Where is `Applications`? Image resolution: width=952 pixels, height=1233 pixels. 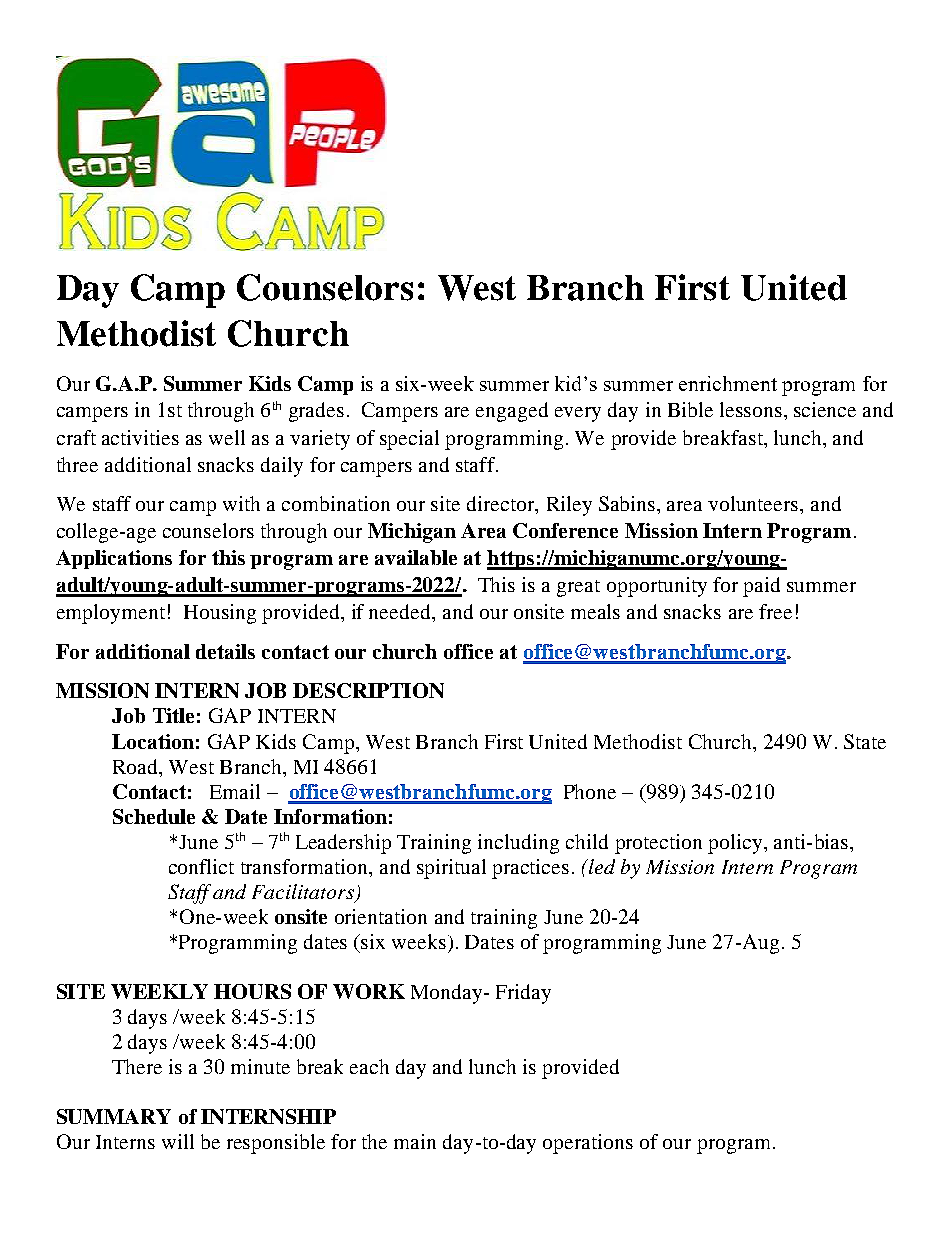 Applications is located at coordinates (114, 559).
